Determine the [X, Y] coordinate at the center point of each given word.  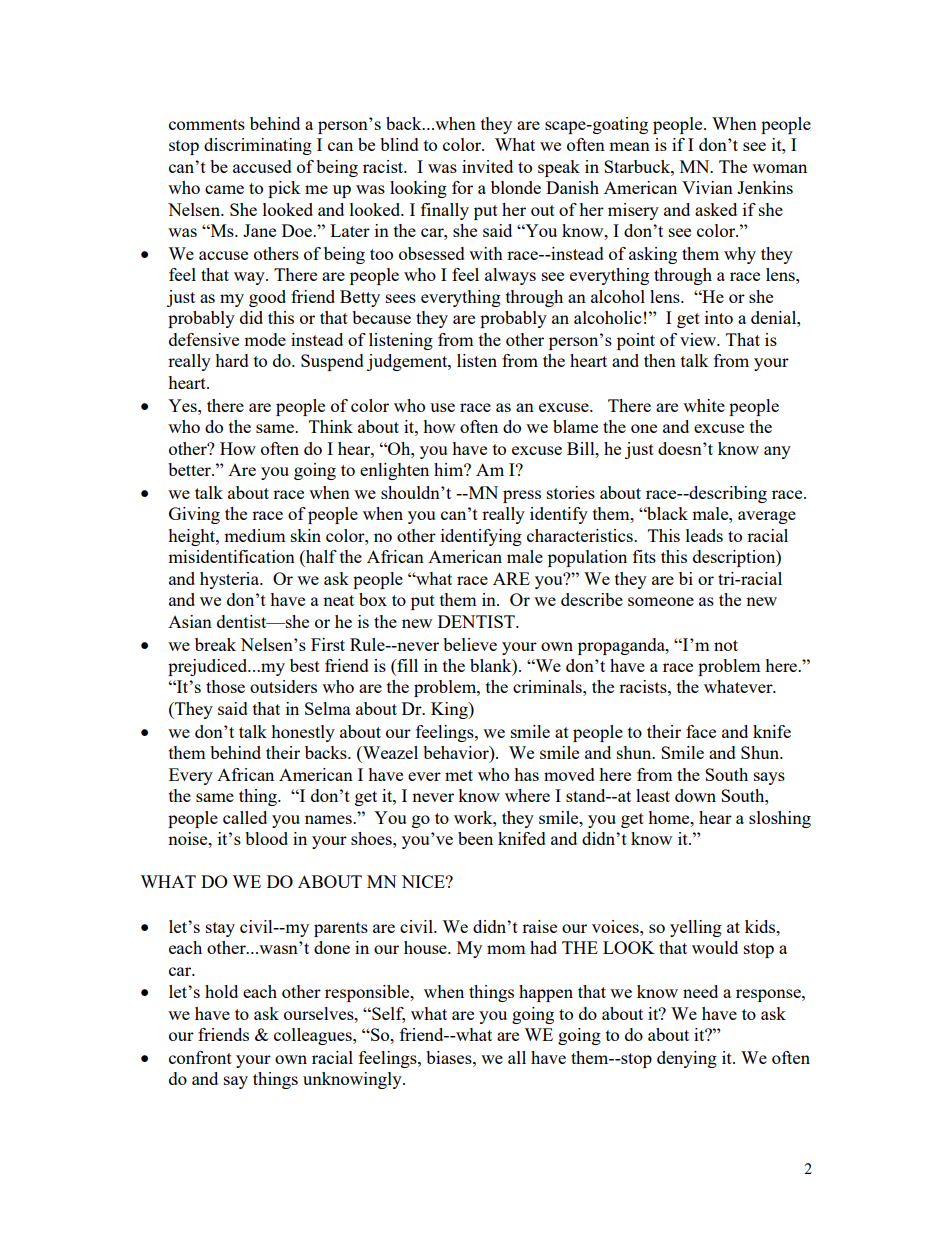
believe [470, 644]
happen [546, 993]
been [475, 838]
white [704, 405]
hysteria [231, 580]
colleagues [314, 1036]
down [695, 795]
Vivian [707, 187]
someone [661, 601]
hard [232, 360]
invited [487, 166]
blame [575, 426]
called [245, 817]
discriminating [258, 146]
